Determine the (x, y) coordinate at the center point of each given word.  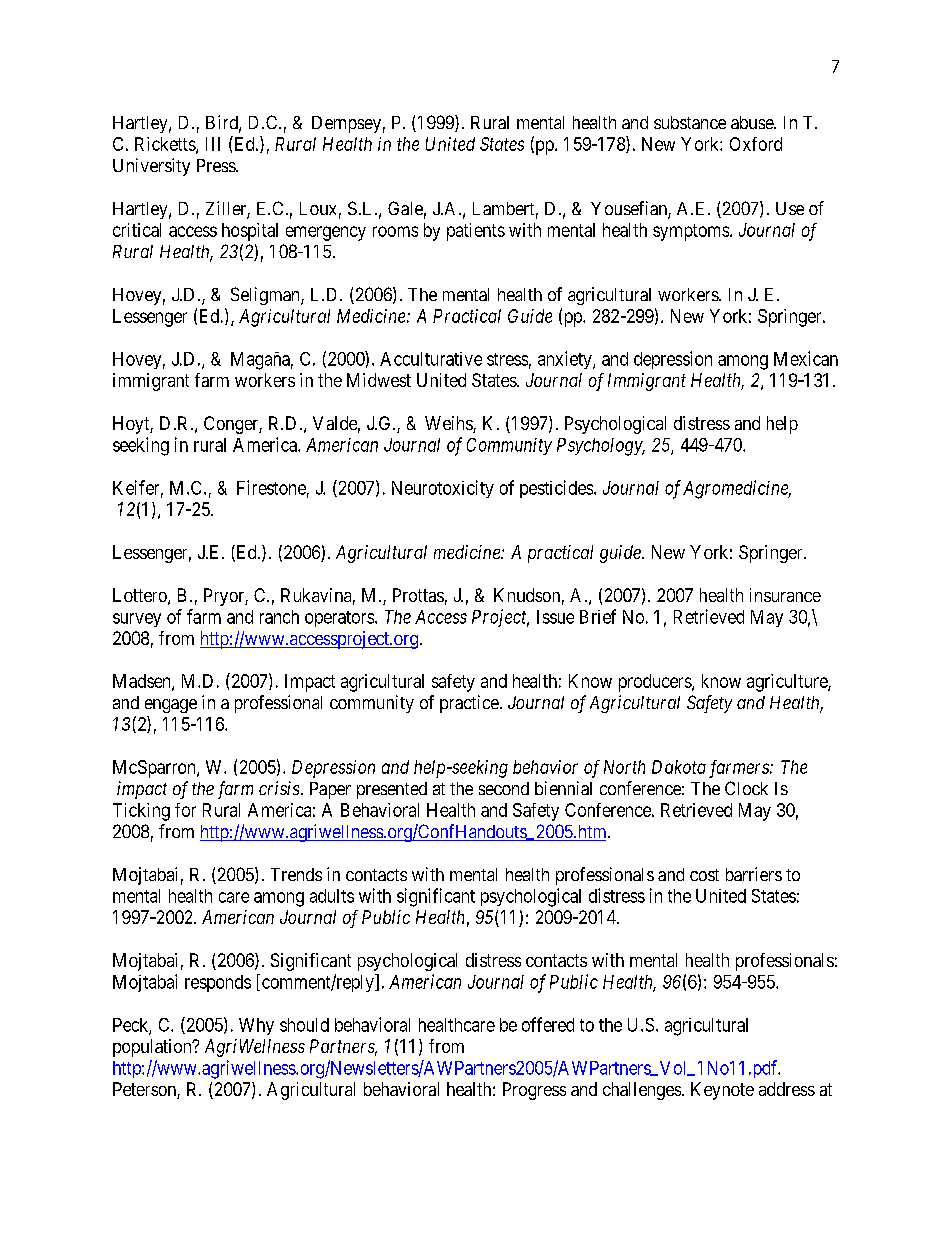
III (213, 144)
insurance (785, 595)
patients (476, 232)
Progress (534, 1091)
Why (256, 1026)
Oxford (756, 144)
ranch (279, 617)
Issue (555, 617)
